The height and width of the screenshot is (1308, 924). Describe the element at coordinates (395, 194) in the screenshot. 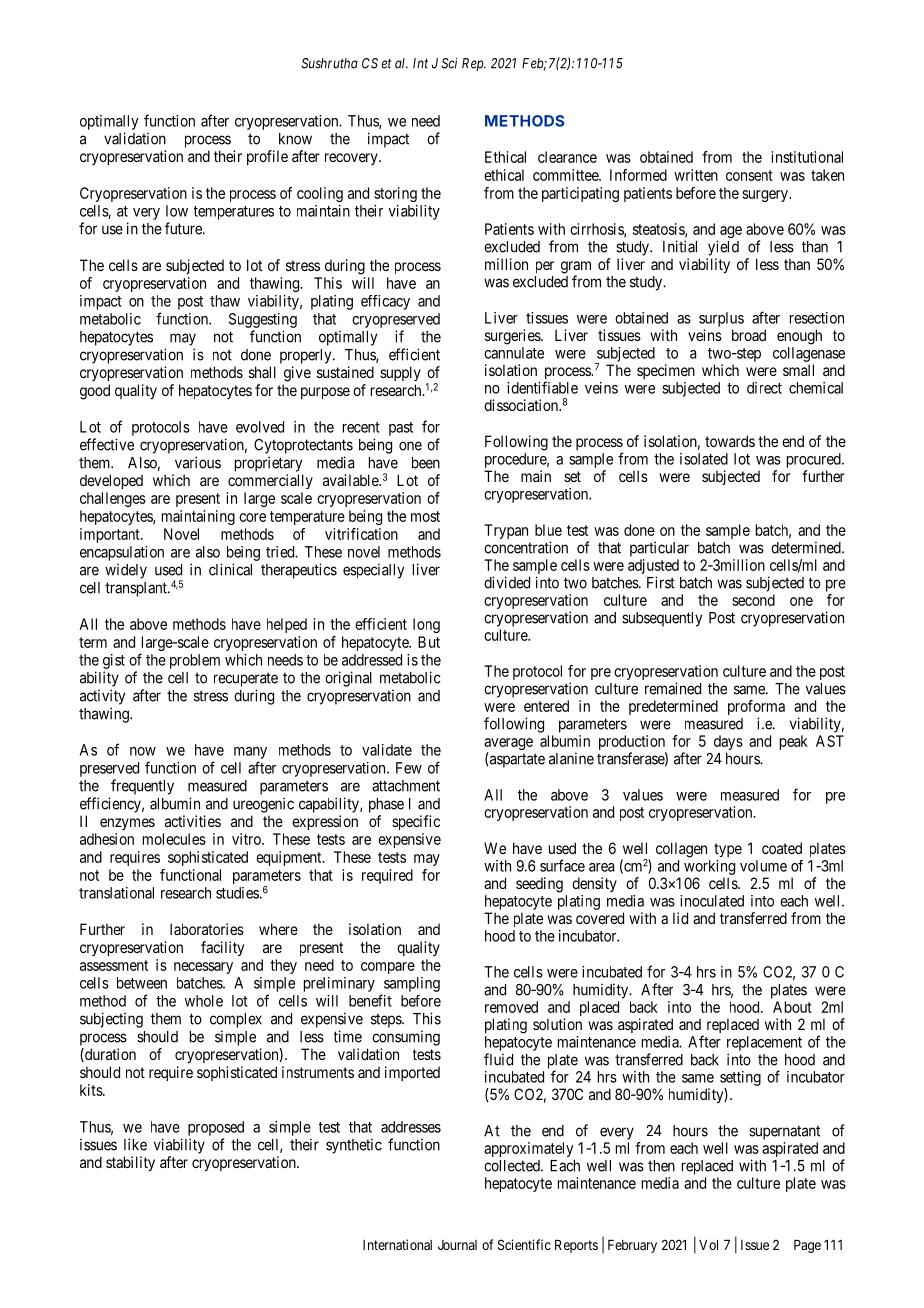

I see `storing` at that location.
